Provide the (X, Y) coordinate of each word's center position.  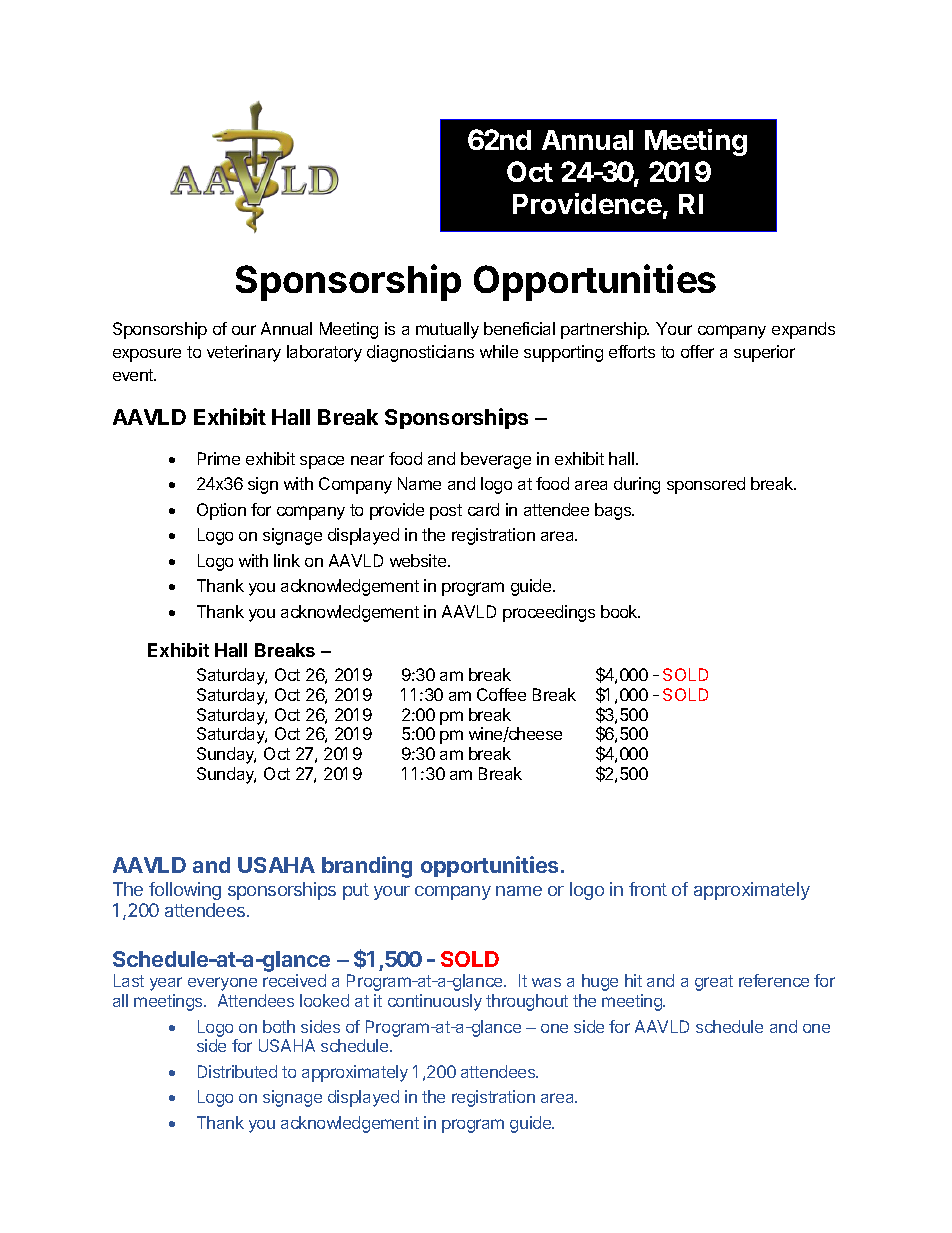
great (714, 983)
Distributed (237, 1071)
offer (697, 351)
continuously (435, 1002)
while (499, 351)
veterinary (244, 353)
